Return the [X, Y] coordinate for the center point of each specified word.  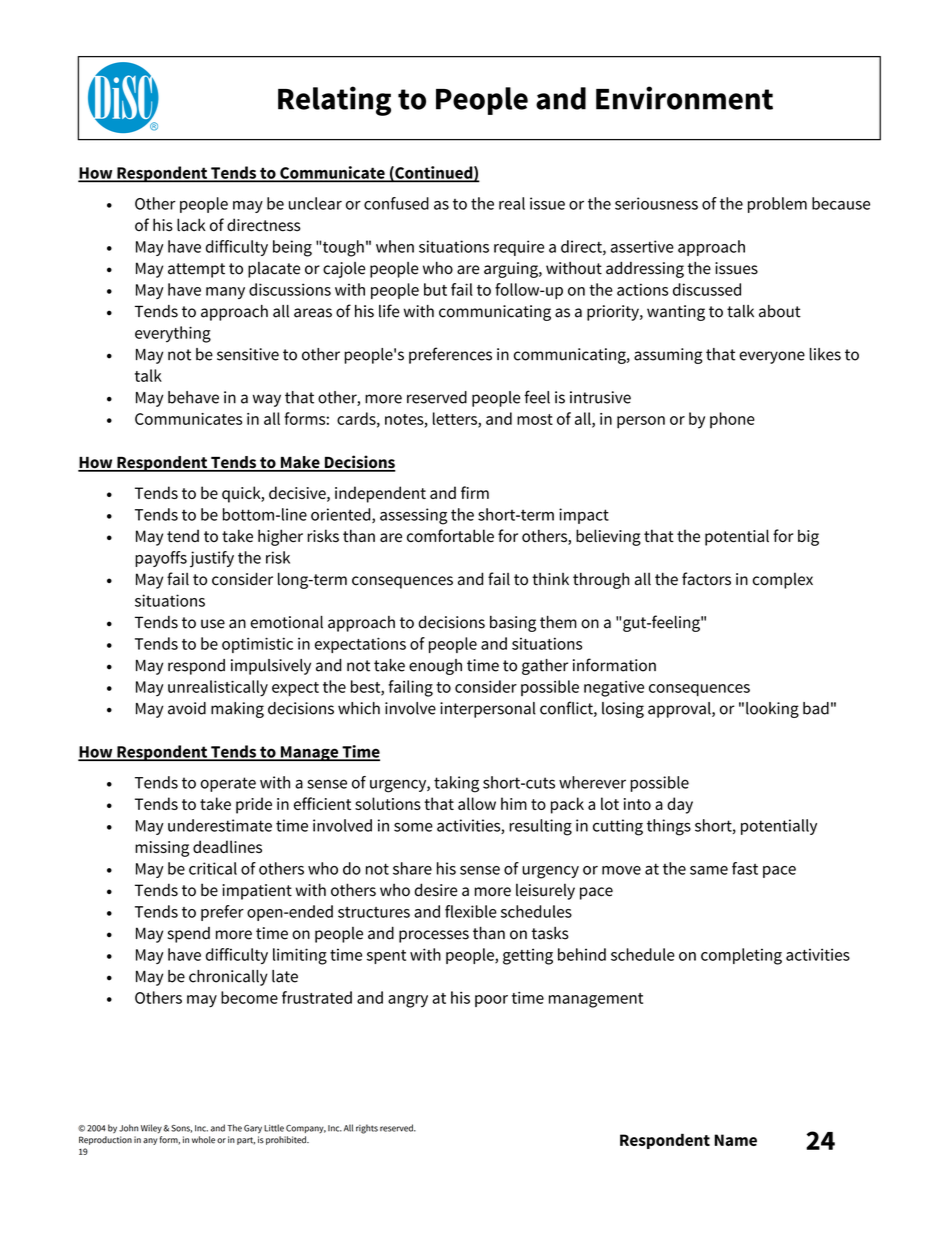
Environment [684, 98]
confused [396, 203]
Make [300, 463]
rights [367, 1129]
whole [203, 1140]
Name [735, 1140]
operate [228, 784]
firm [475, 492]
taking [456, 784]
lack [191, 224]
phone [732, 420]
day [680, 805]
